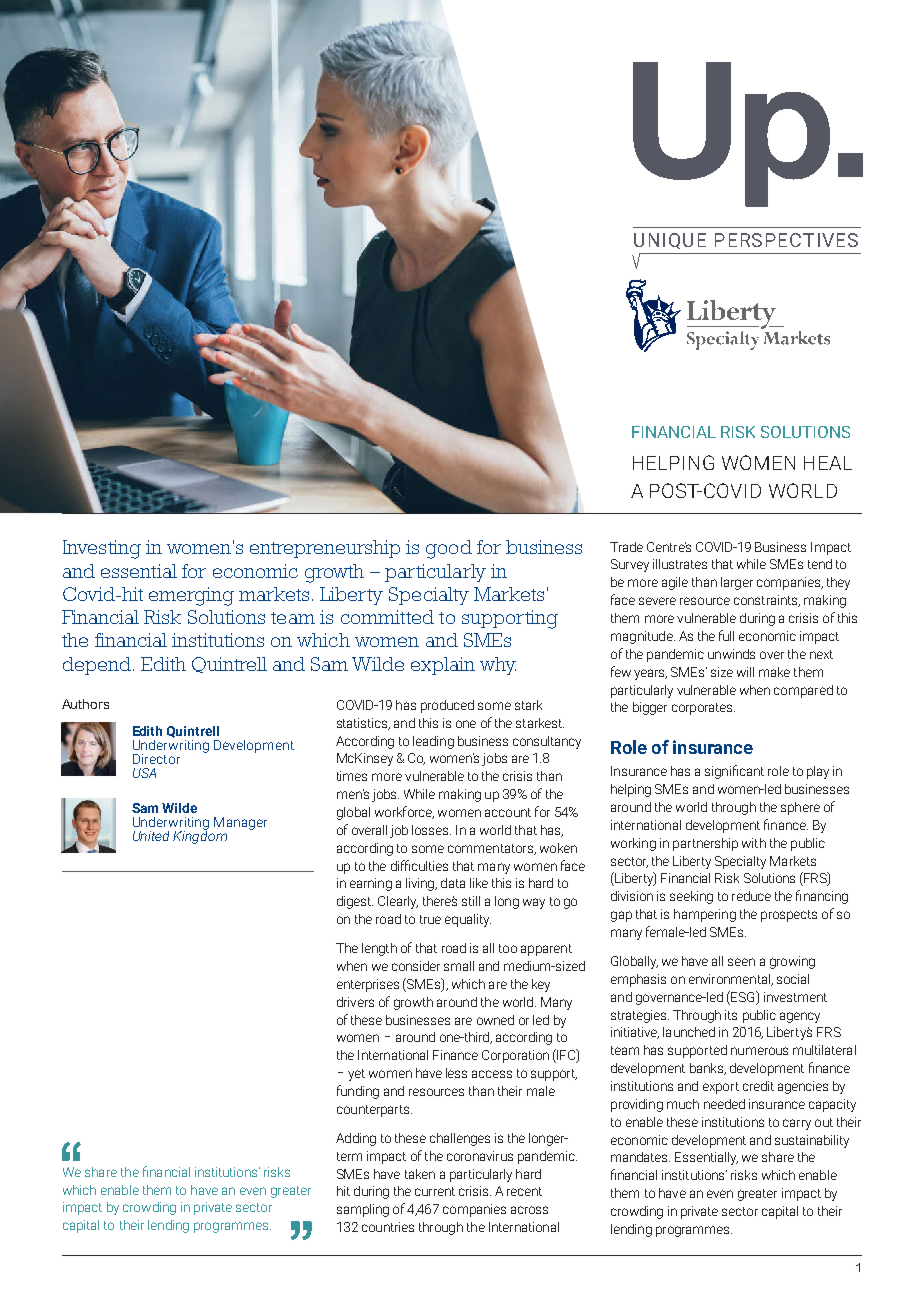 This screenshot has height=1308, width=924. I want to click on United, so click(151, 836).
